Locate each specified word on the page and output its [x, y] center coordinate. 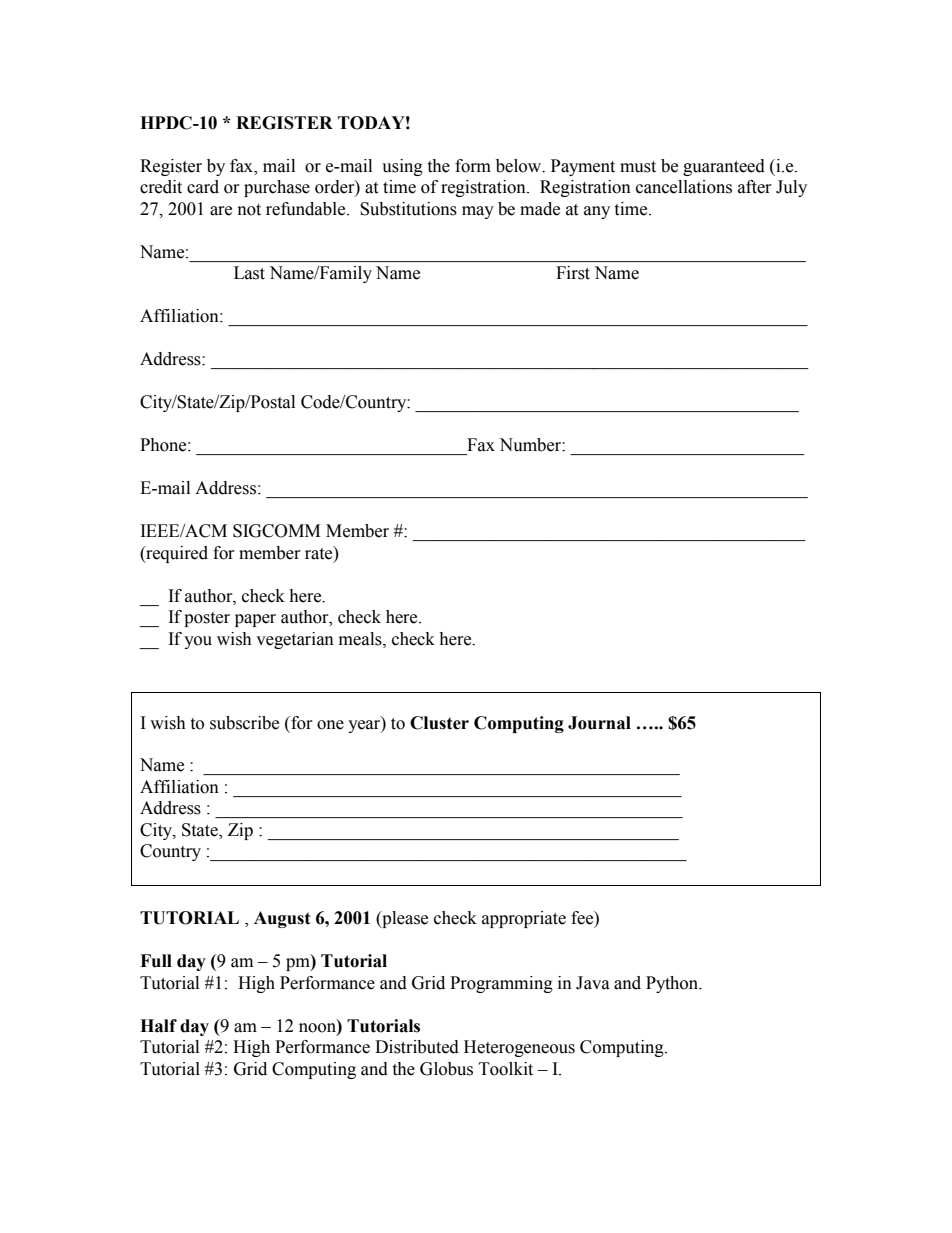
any [597, 212]
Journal [599, 723]
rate [320, 553]
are [221, 211]
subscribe [244, 723]
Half [158, 1026]
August [282, 919]
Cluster [439, 723]
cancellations [684, 187]
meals [361, 639]
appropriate [524, 919]
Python [673, 984]
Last [249, 273]
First [573, 273]
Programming [501, 984]
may [478, 212]
